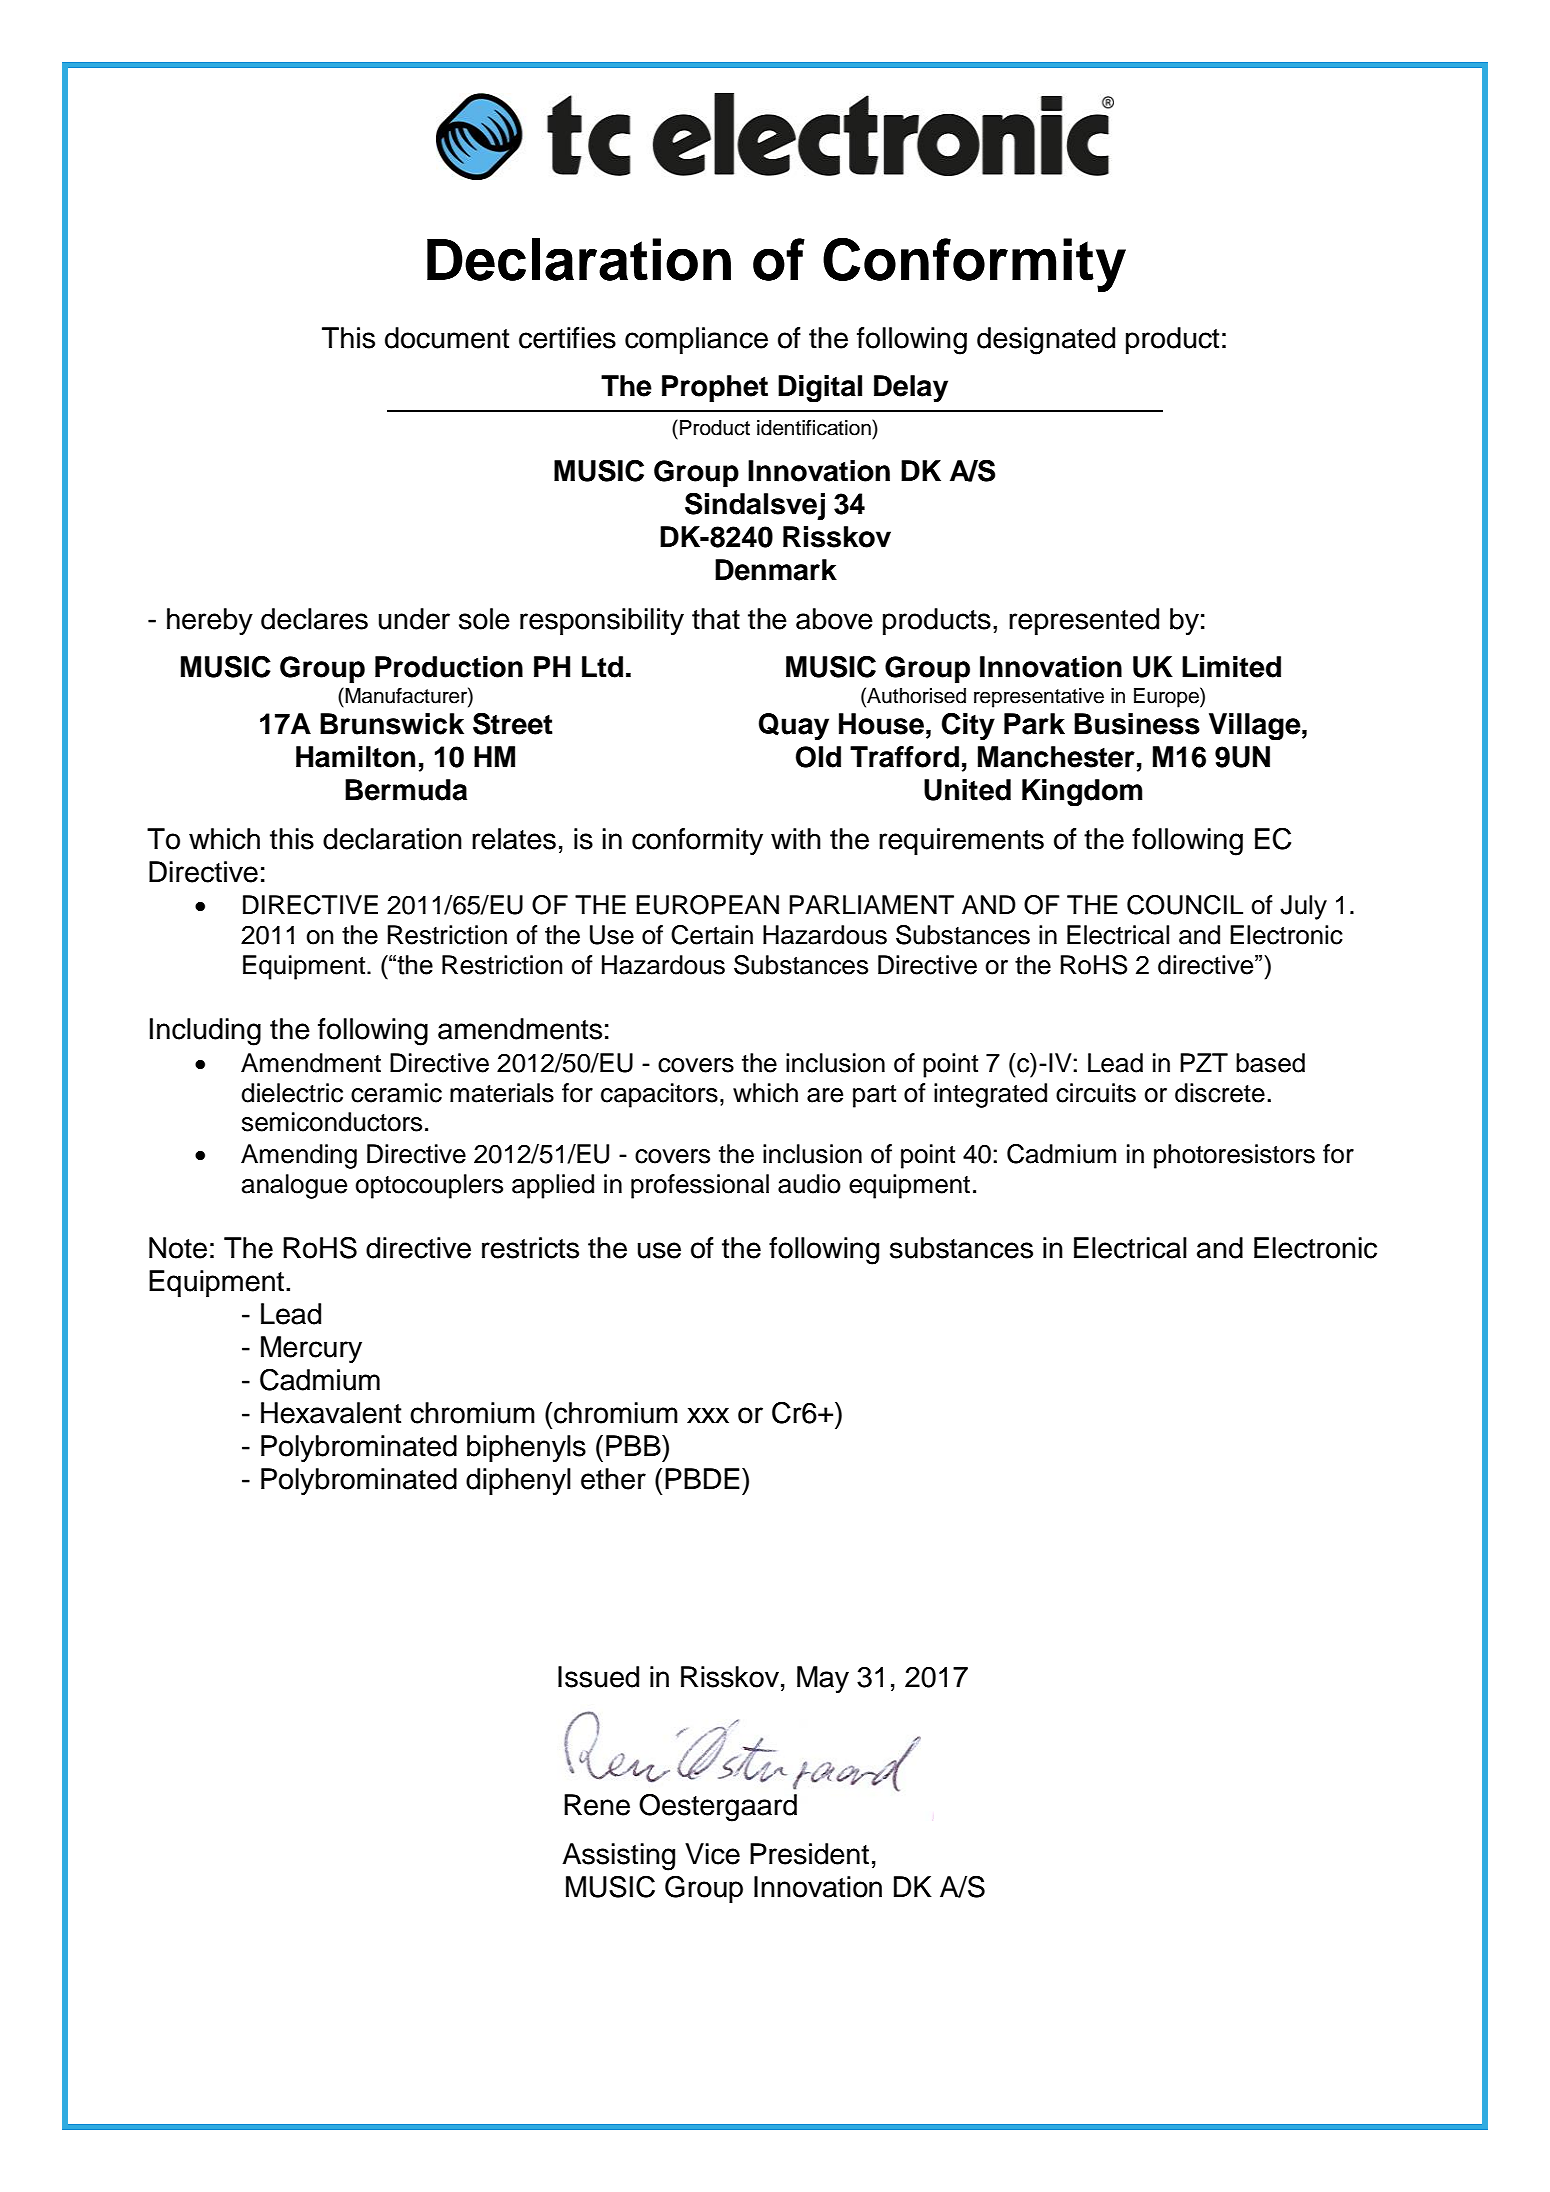 Image resolution: width=1550 pixels, height=2192 pixels. Describe the element at coordinates (1220, 1093) in the screenshot. I see `discrete` at that location.
